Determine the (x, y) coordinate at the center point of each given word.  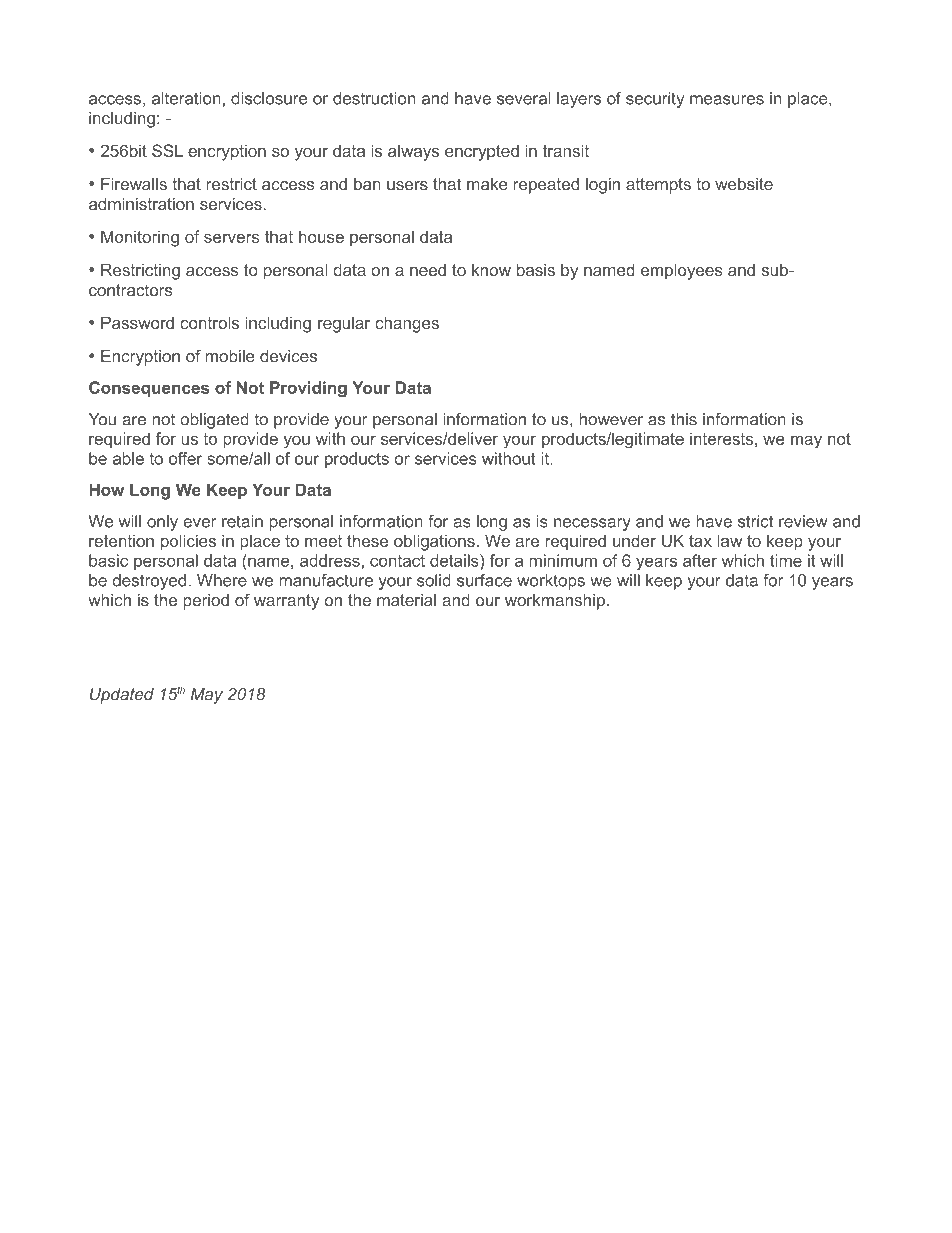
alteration (186, 98)
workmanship (555, 602)
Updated (122, 696)
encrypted (482, 152)
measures (727, 100)
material (406, 600)
